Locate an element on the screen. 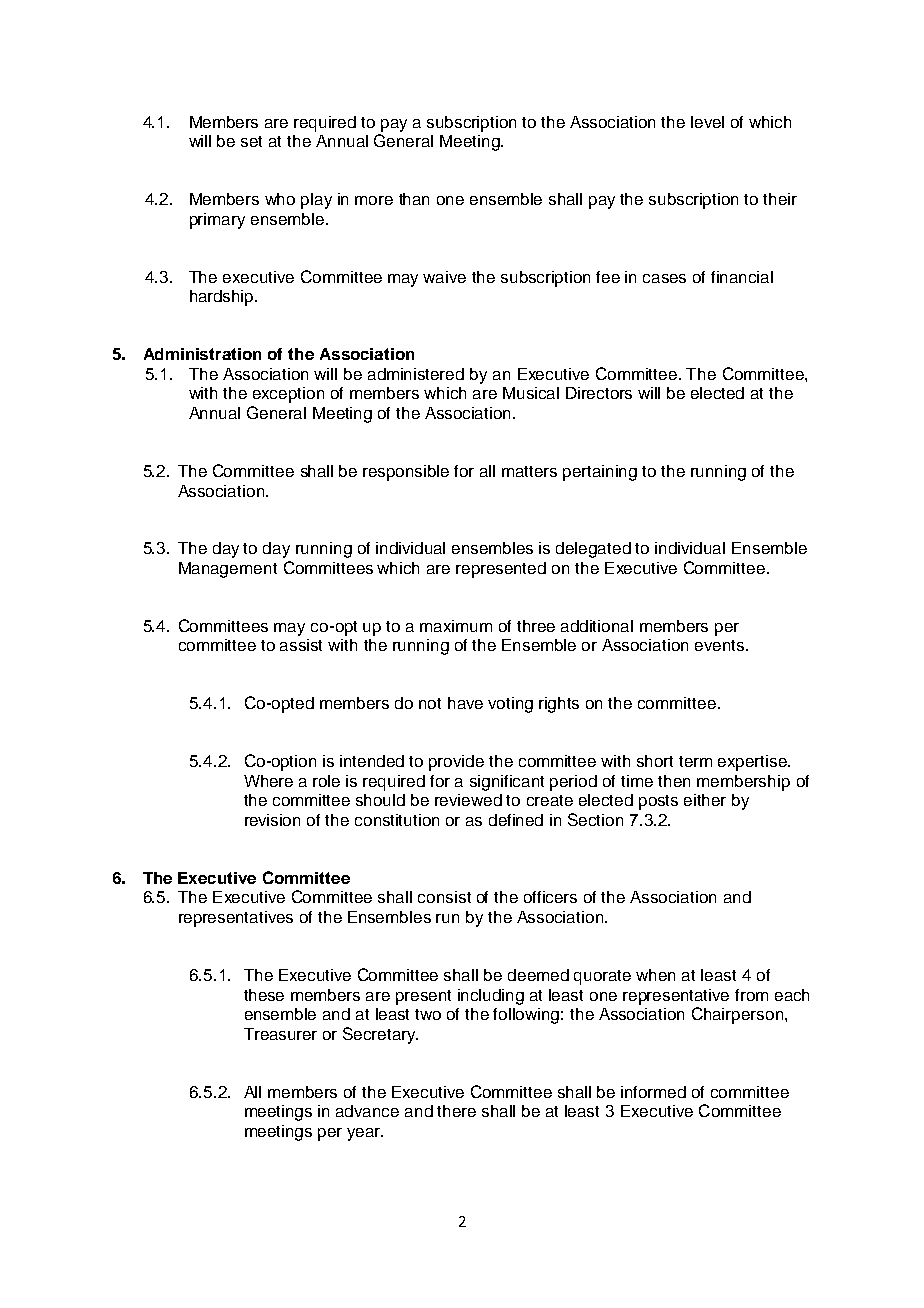  assist is located at coordinates (301, 645).
